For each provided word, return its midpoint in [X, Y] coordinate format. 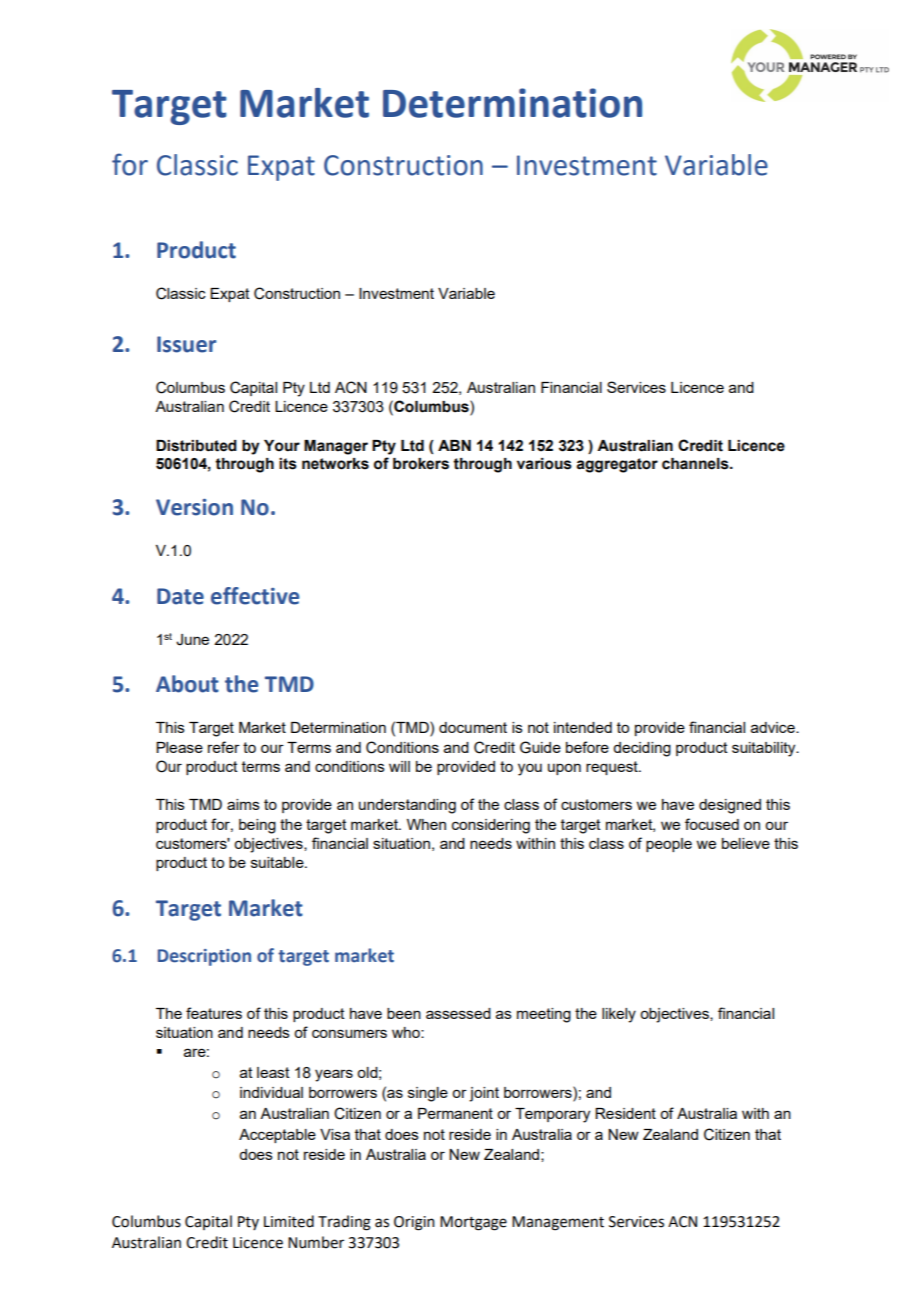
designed [730, 806]
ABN [454, 445]
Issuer [186, 344]
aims [243, 804]
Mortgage [473, 1223]
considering [491, 826]
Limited [289, 1221]
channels [696, 464]
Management [558, 1223]
